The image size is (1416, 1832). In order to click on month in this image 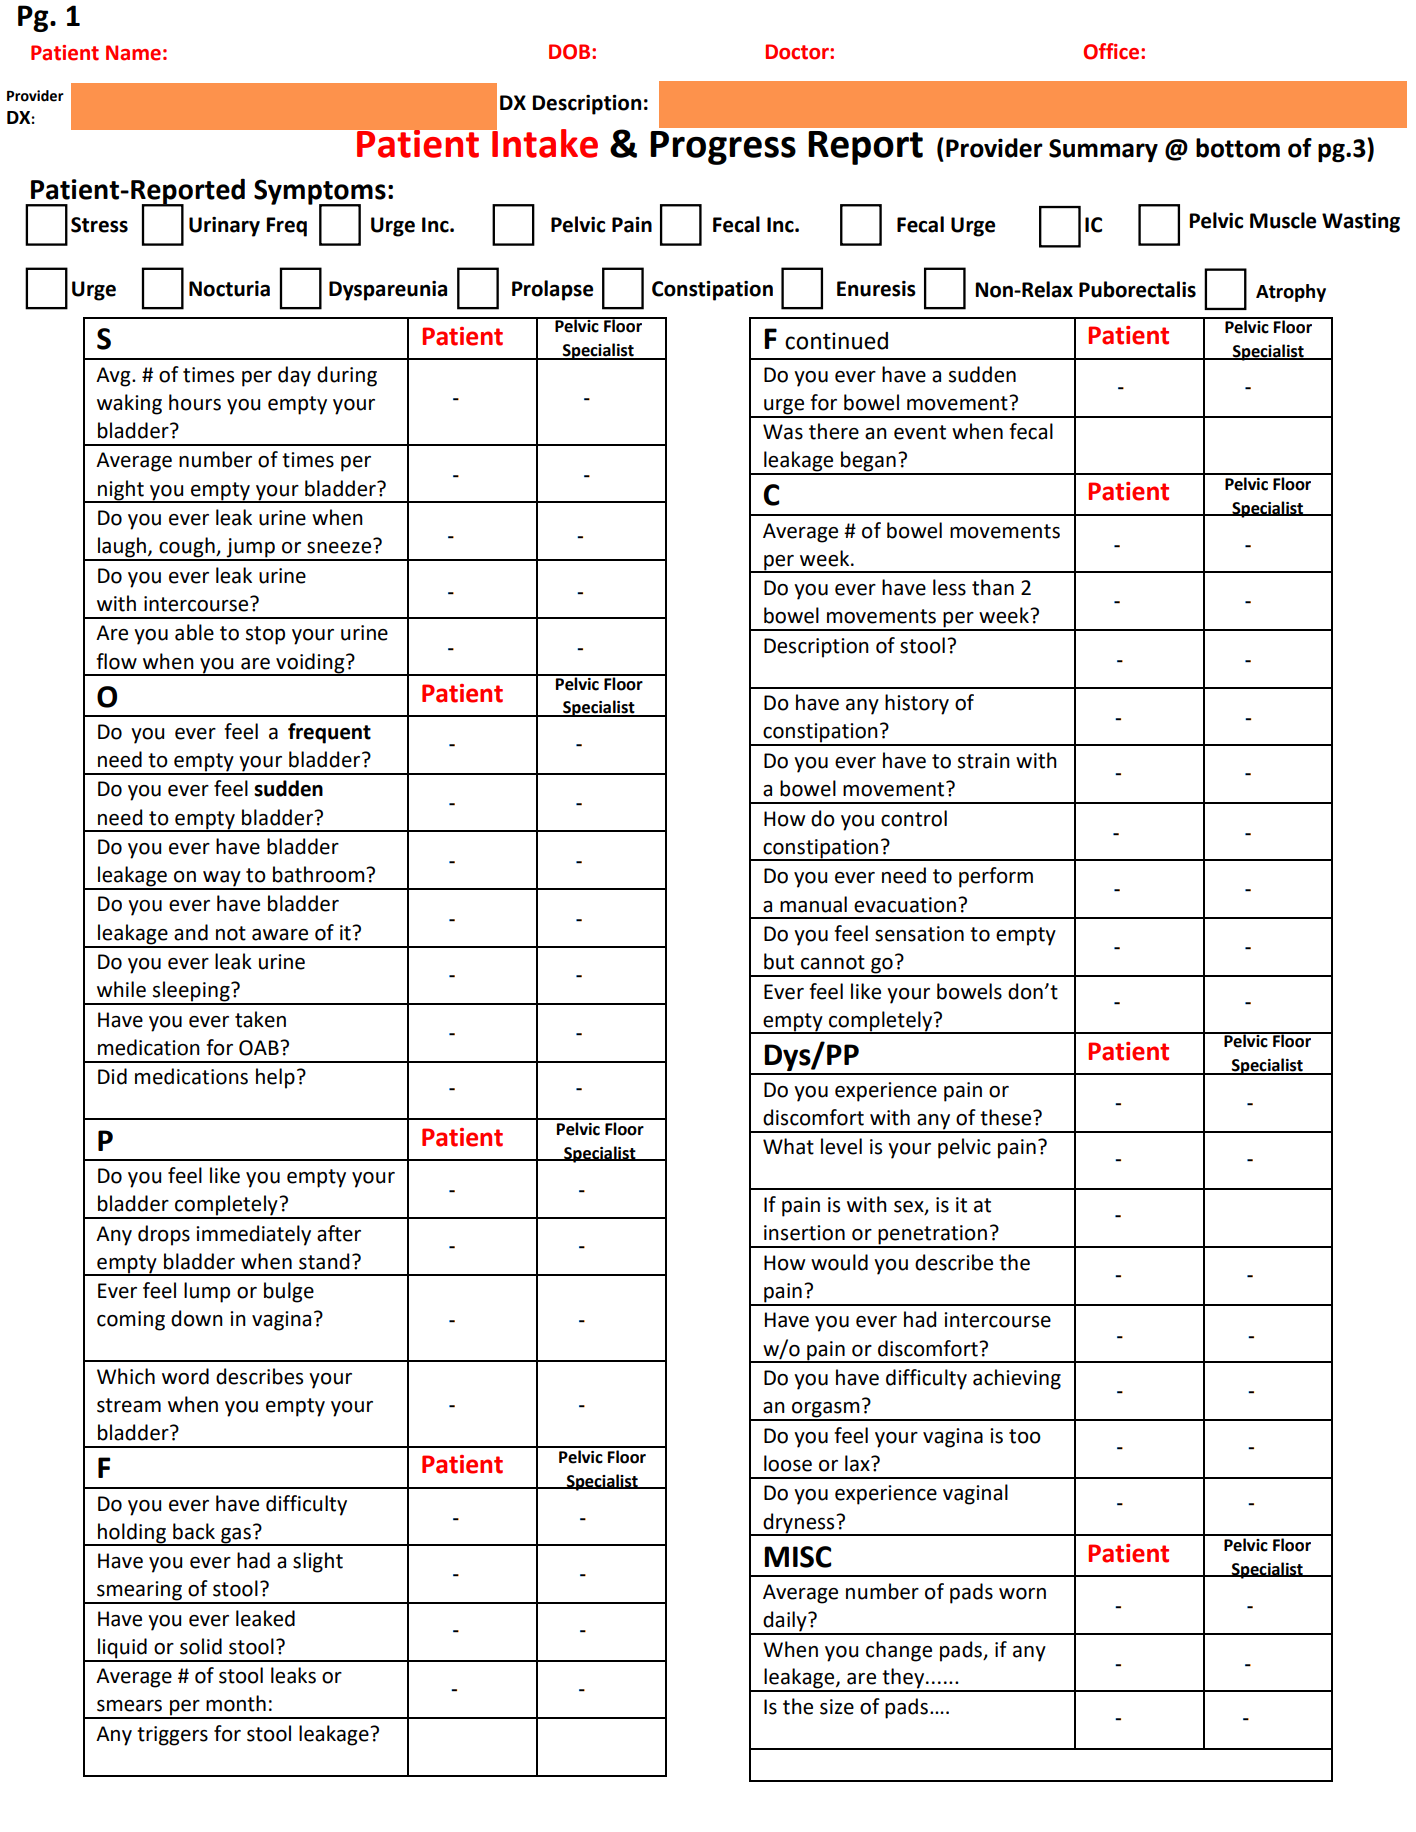, I will do `click(236, 1703)`.
